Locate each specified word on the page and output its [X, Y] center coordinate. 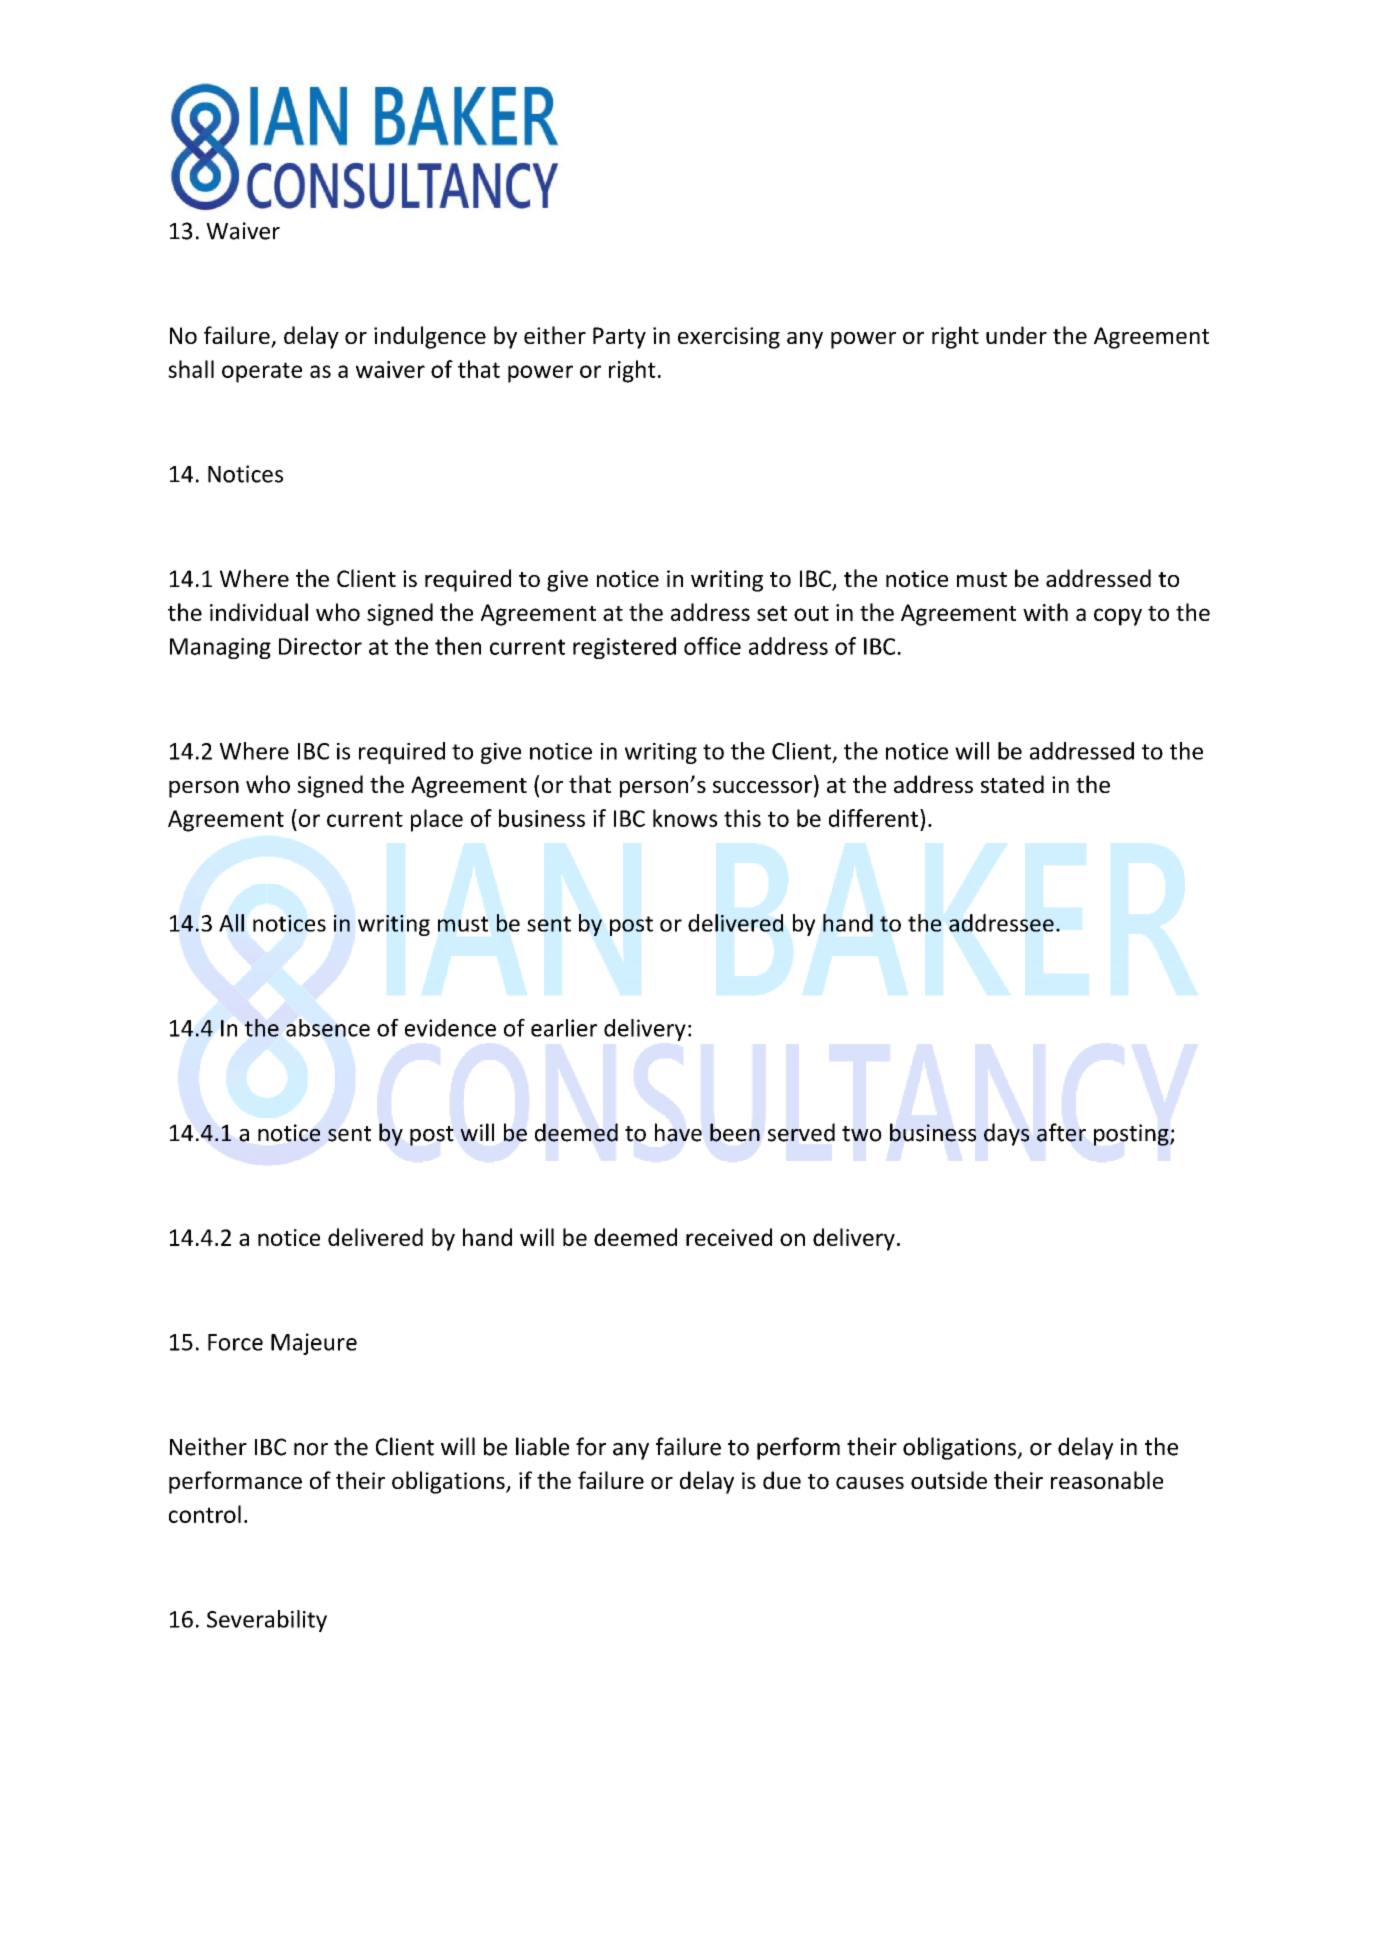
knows [685, 818]
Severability [267, 1621]
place [437, 820]
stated [1012, 784]
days [1006, 1134]
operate [262, 372]
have [678, 1132]
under [1016, 335]
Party [619, 338]
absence [328, 1028]
